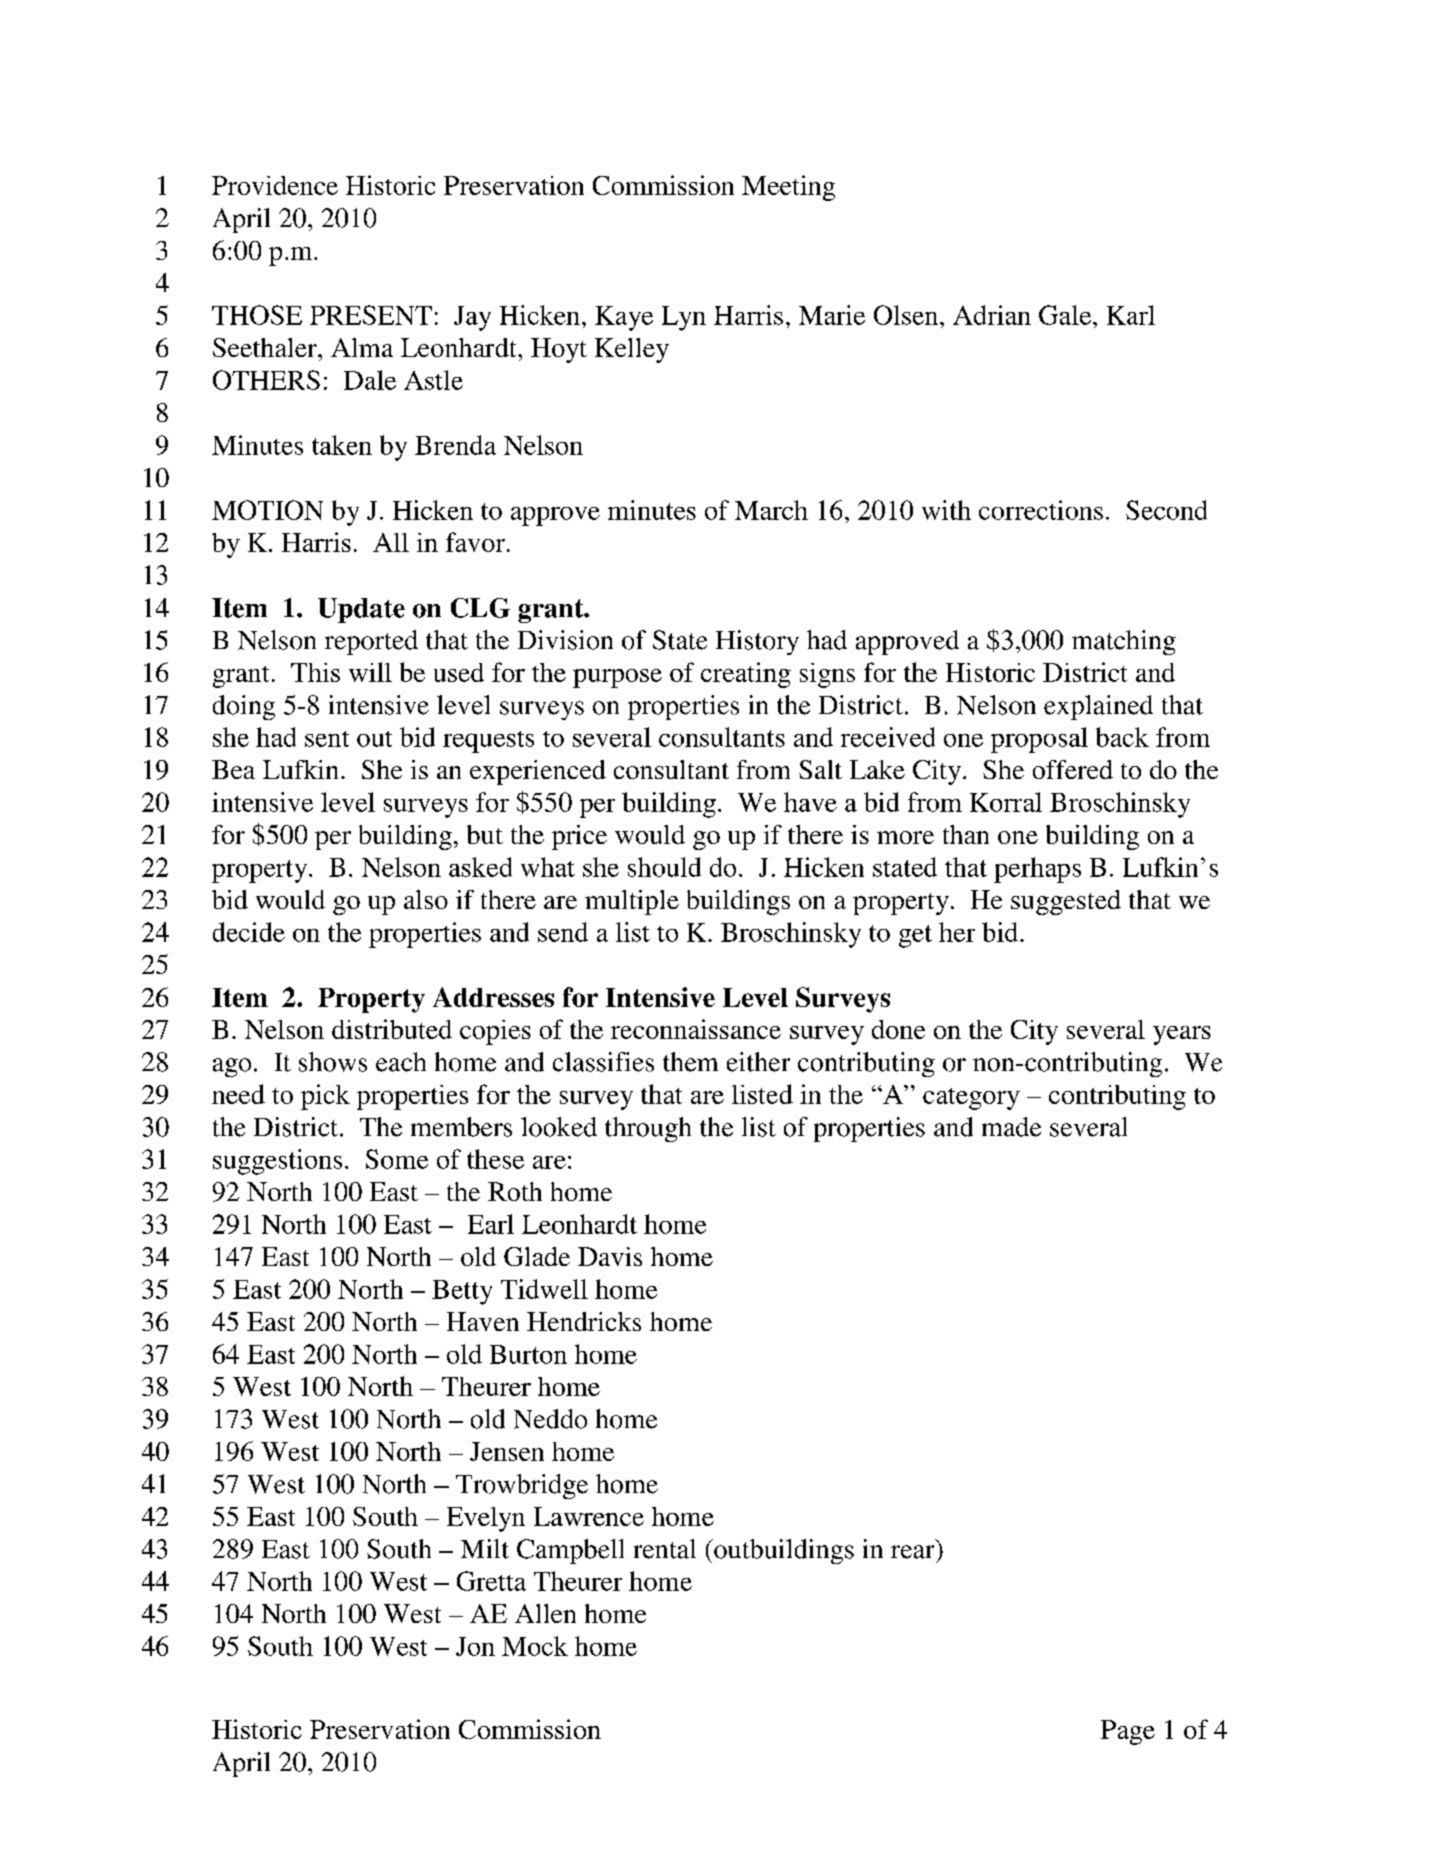 The image size is (1440, 1863). What do you see at coordinates (1098, 707) in the screenshot?
I see `explained` at bounding box center [1098, 707].
